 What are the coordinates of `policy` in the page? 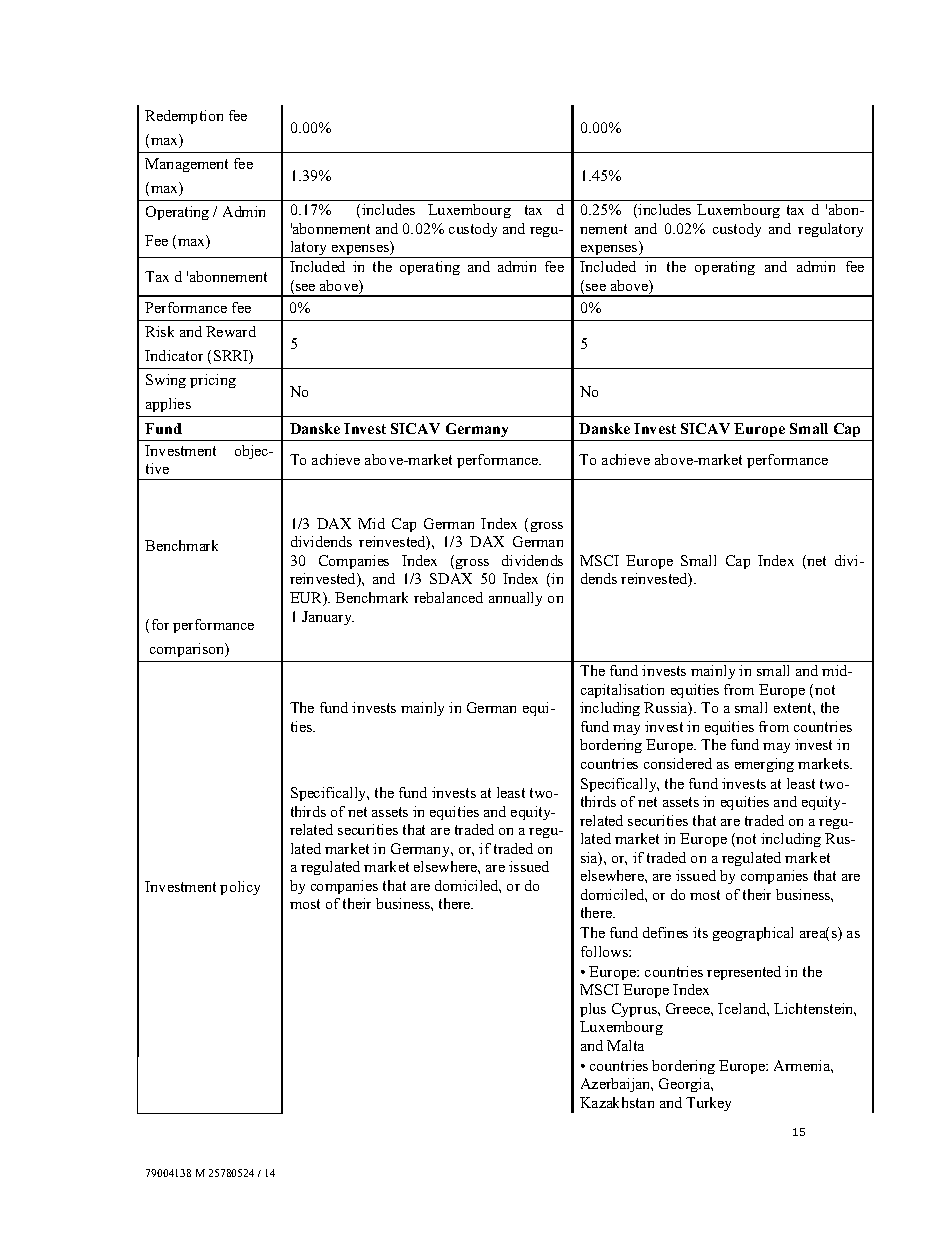 It's located at (240, 888).
